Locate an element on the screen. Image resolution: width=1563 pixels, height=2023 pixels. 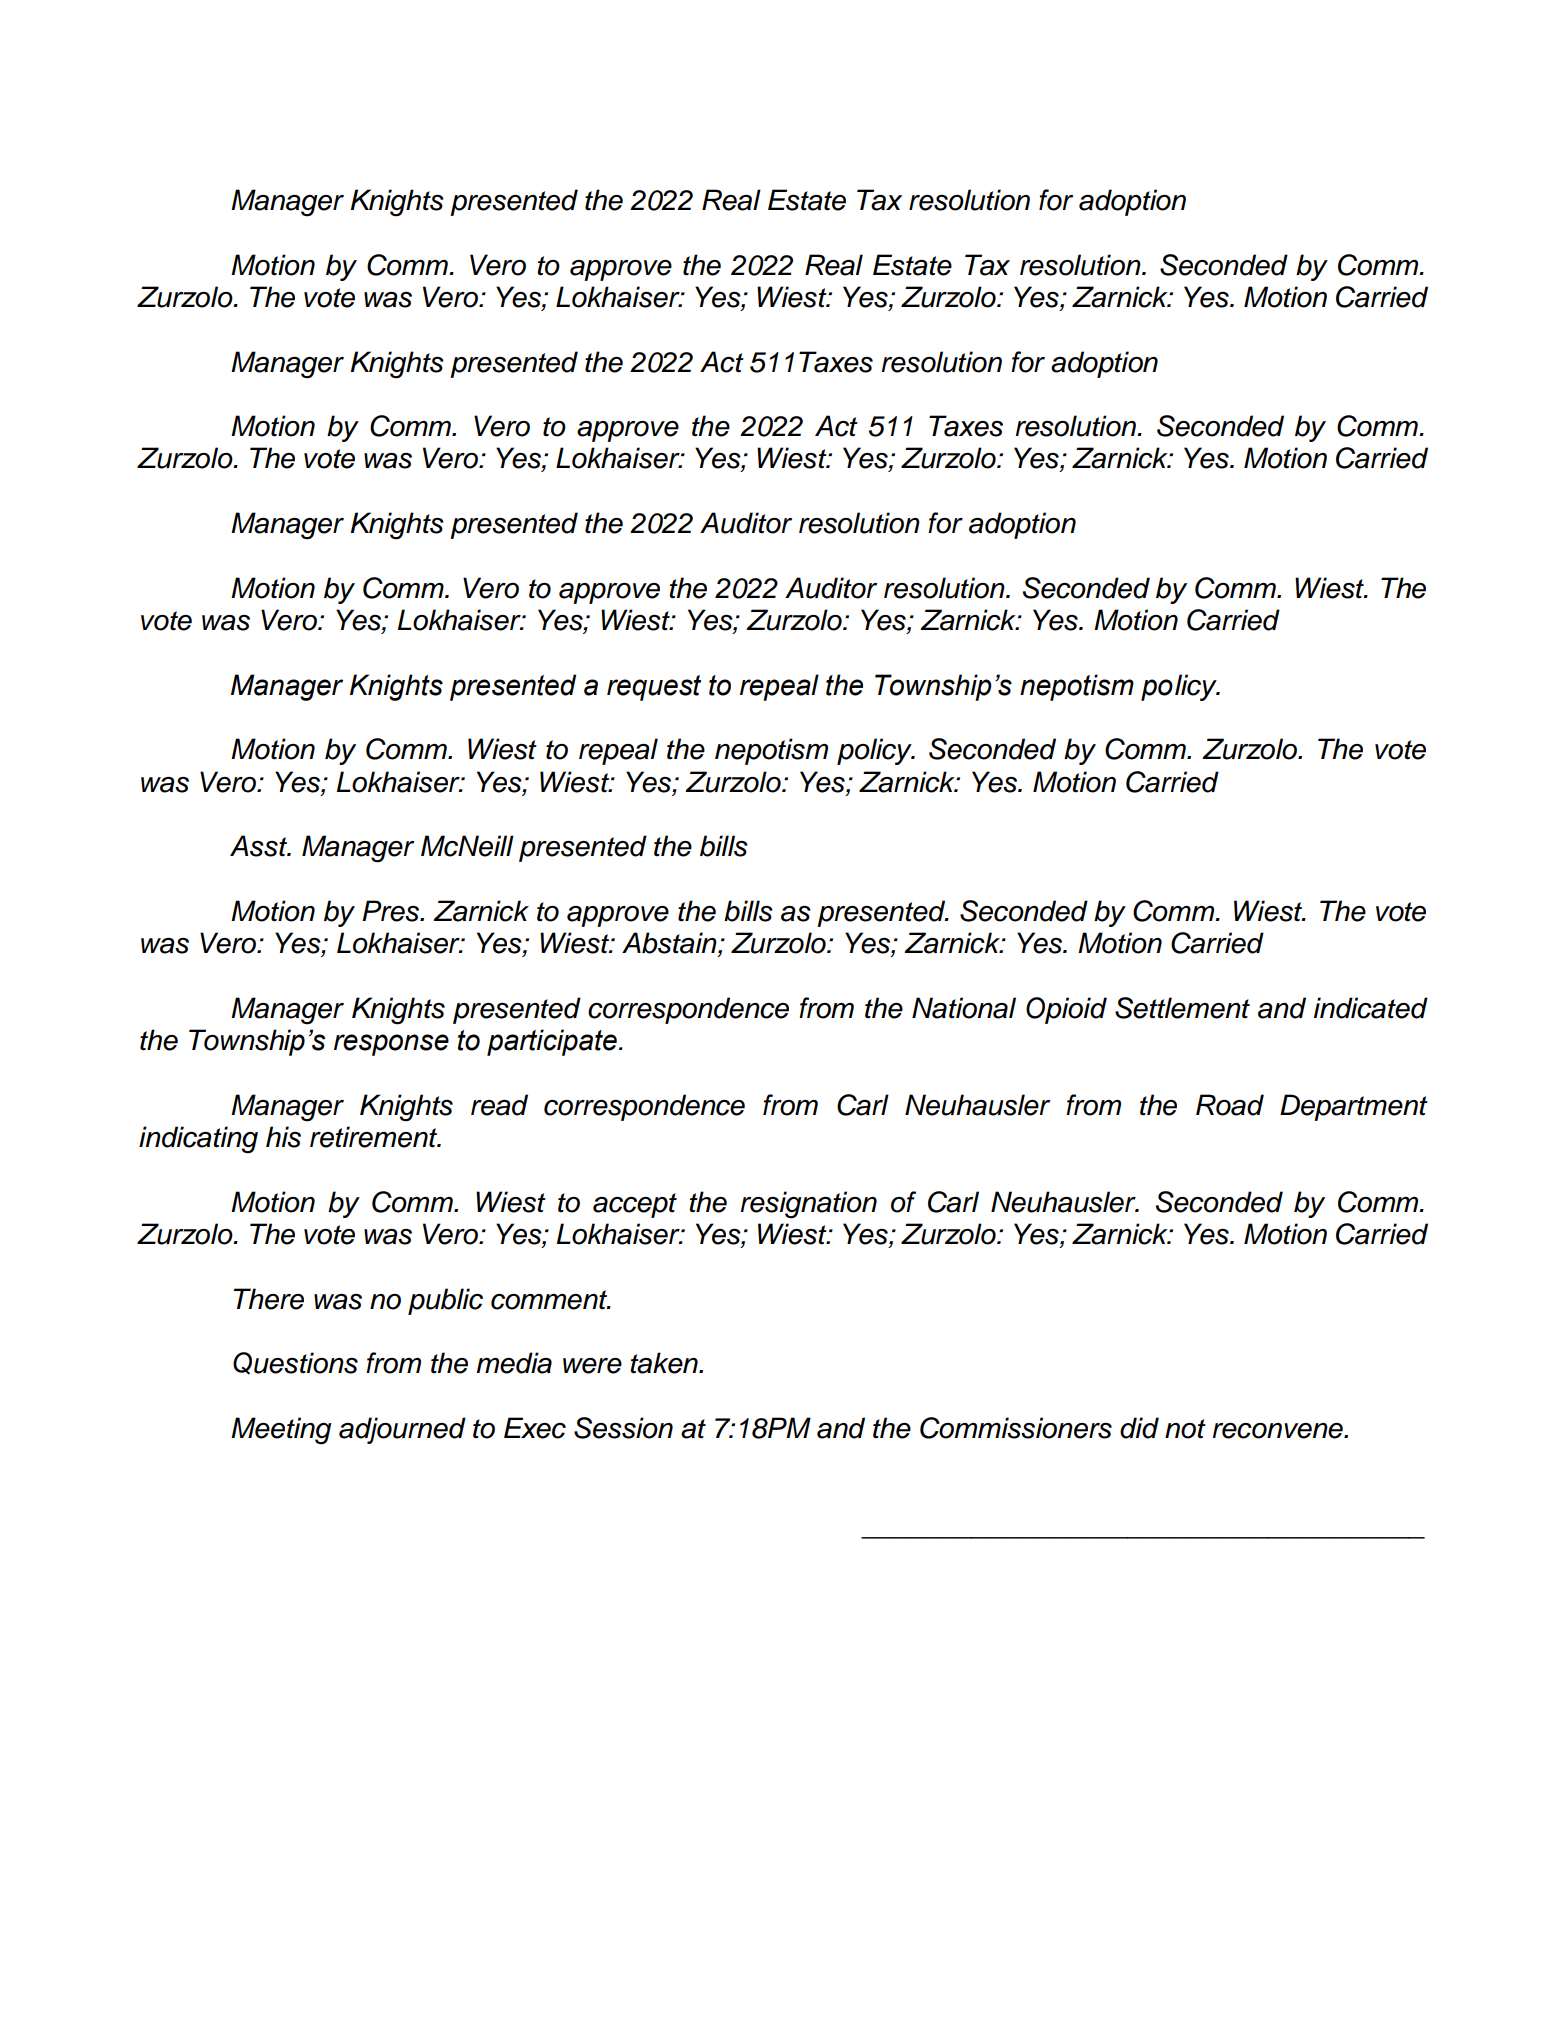
resignation is located at coordinates (809, 1205).
